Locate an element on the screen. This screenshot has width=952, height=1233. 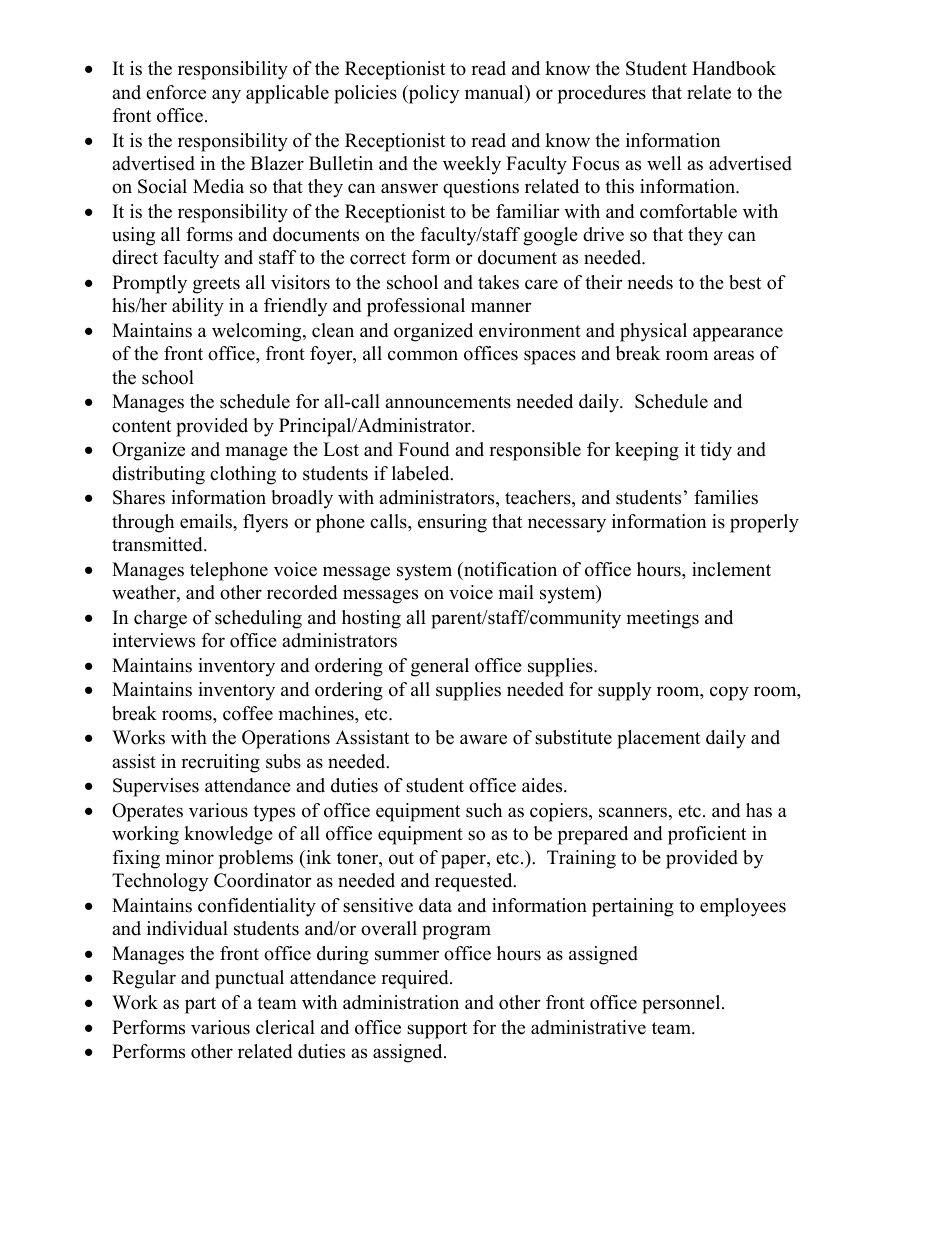
any is located at coordinates (226, 96).
